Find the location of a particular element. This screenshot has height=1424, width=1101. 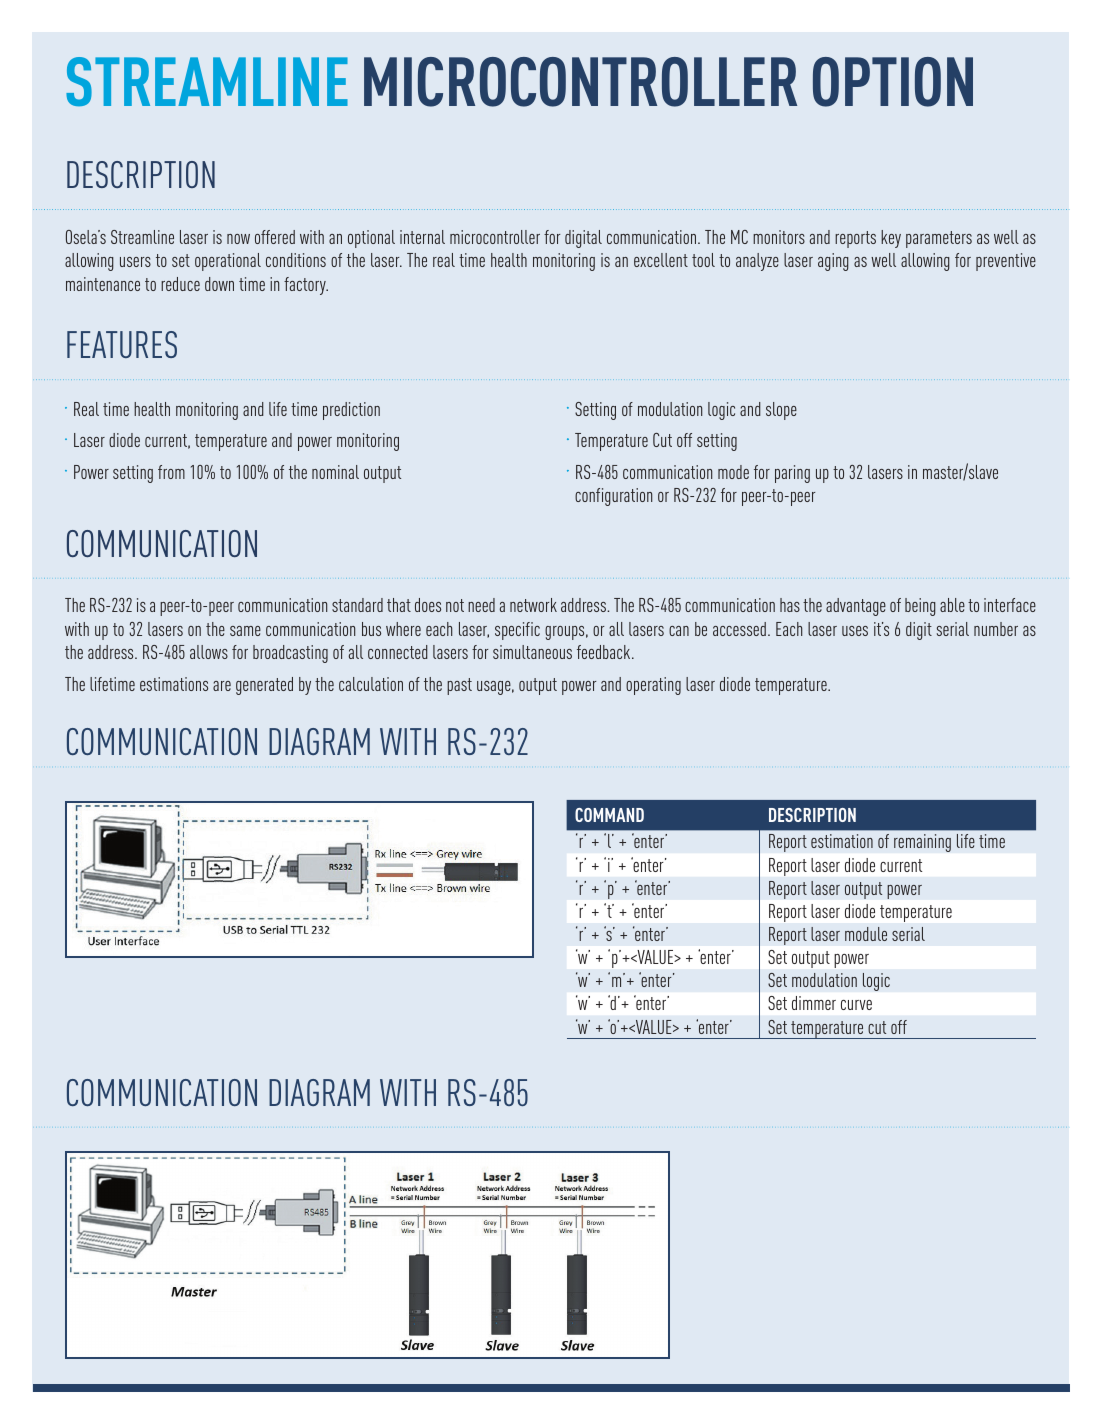

remaining is located at coordinates (922, 843).
